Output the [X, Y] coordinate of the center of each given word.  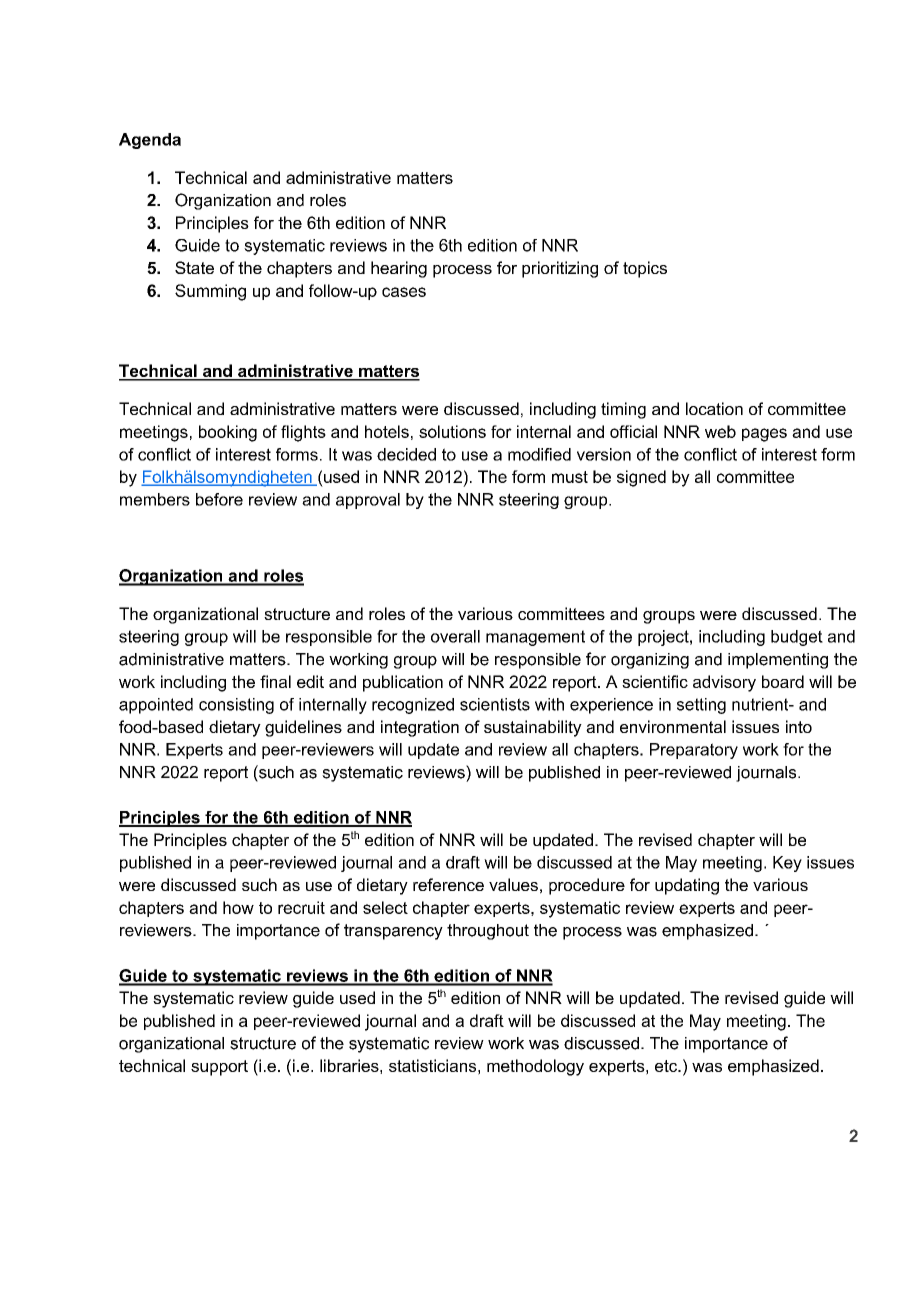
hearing [399, 269]
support [219, 1068]
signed [641, 478]
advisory [724, 683]
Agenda [150, 141]
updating [687, 886]
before [219, 499]
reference [448, 884]
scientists [495, 704]
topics [645, 269]
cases [404, 292]
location [714, 408]
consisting [236, 706]
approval [368, 501]
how [238, 907]
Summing [210, 292]
